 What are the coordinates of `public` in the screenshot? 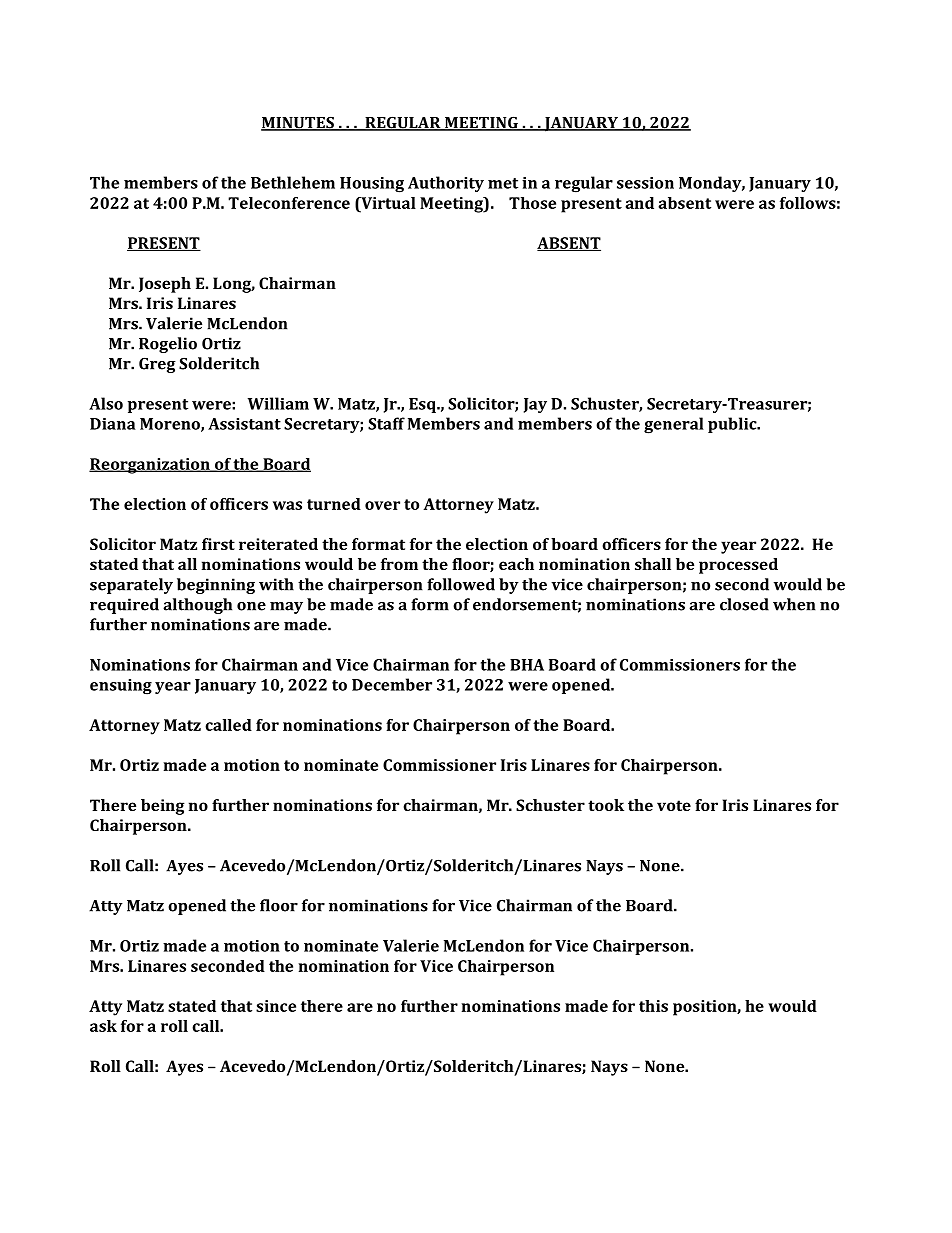 It's located at (733, 425).
